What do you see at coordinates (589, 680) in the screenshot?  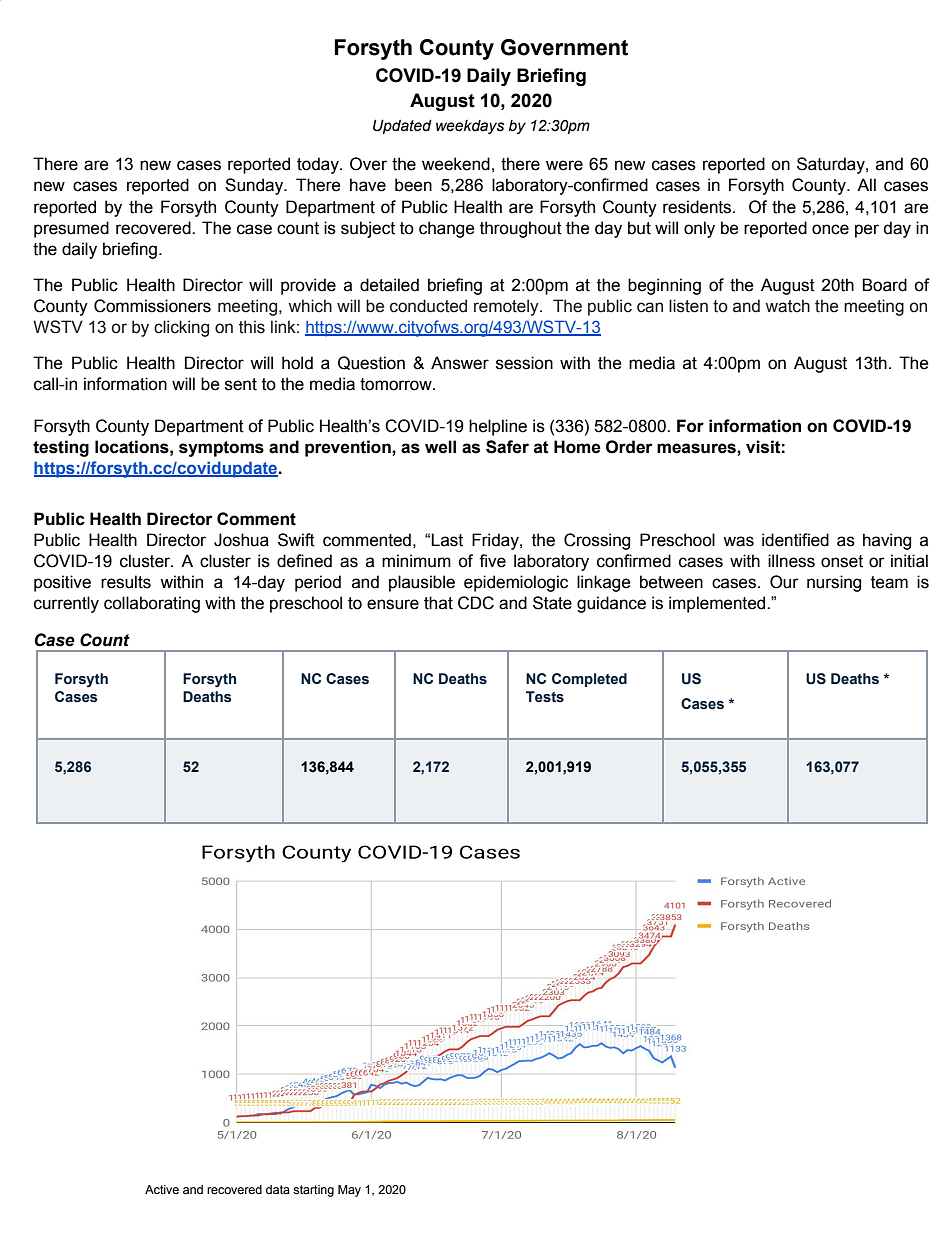 I see `Completed` at bounding box center [589, 680].
